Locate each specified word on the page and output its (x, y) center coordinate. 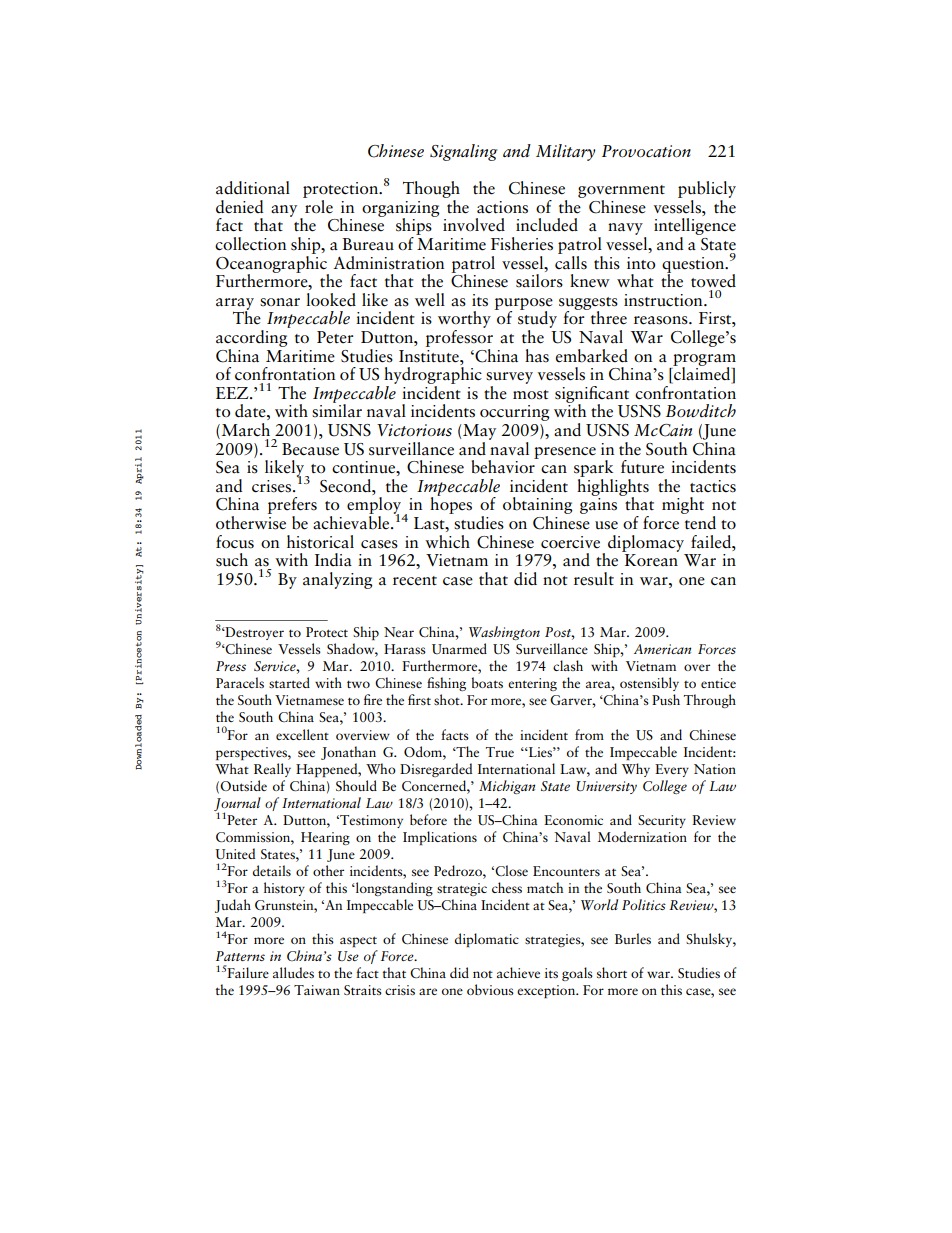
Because (310, 449)
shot (448, 699)
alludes (293, 972)
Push (666, 699)
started (289, 682)
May (478, 432)
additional (253, 188)
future (642, 467)
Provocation (646, 151)
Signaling (463, 152)
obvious (490, 989)
